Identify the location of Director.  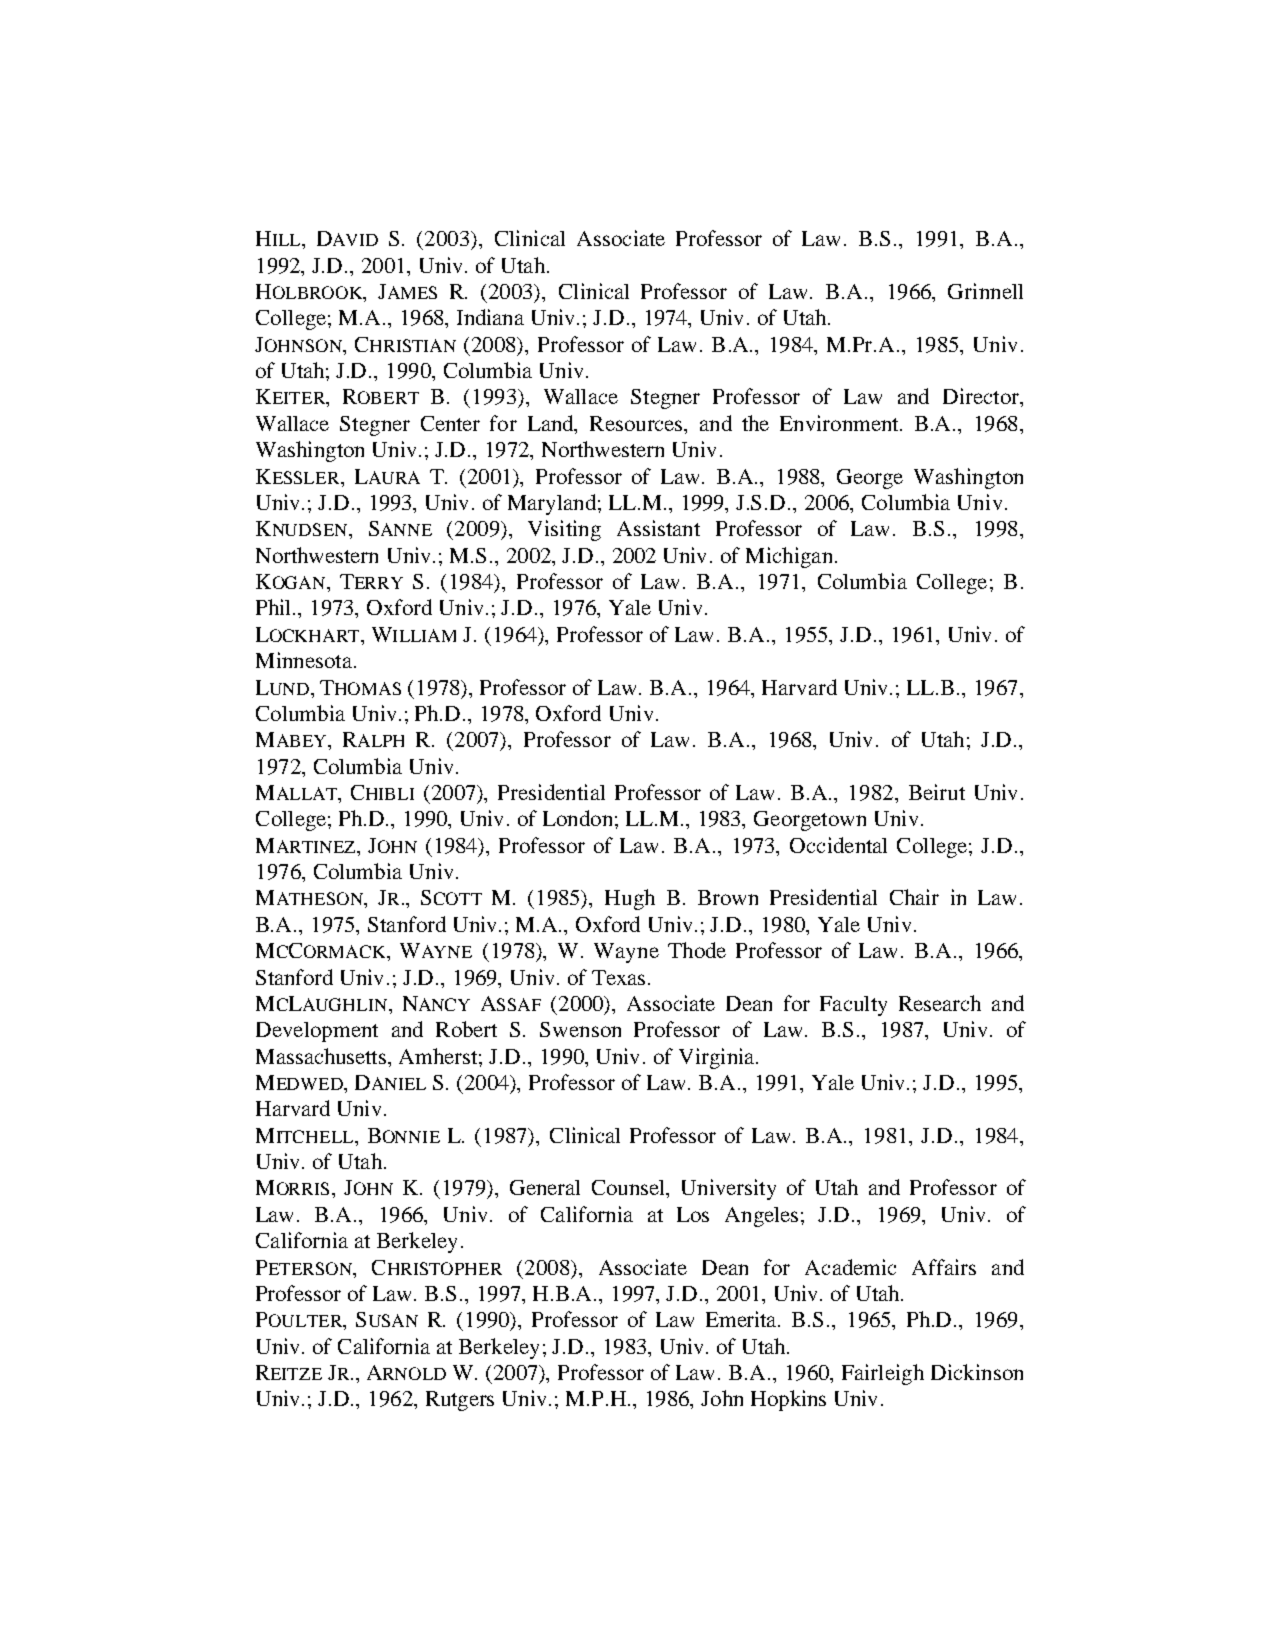
(982, 396).
